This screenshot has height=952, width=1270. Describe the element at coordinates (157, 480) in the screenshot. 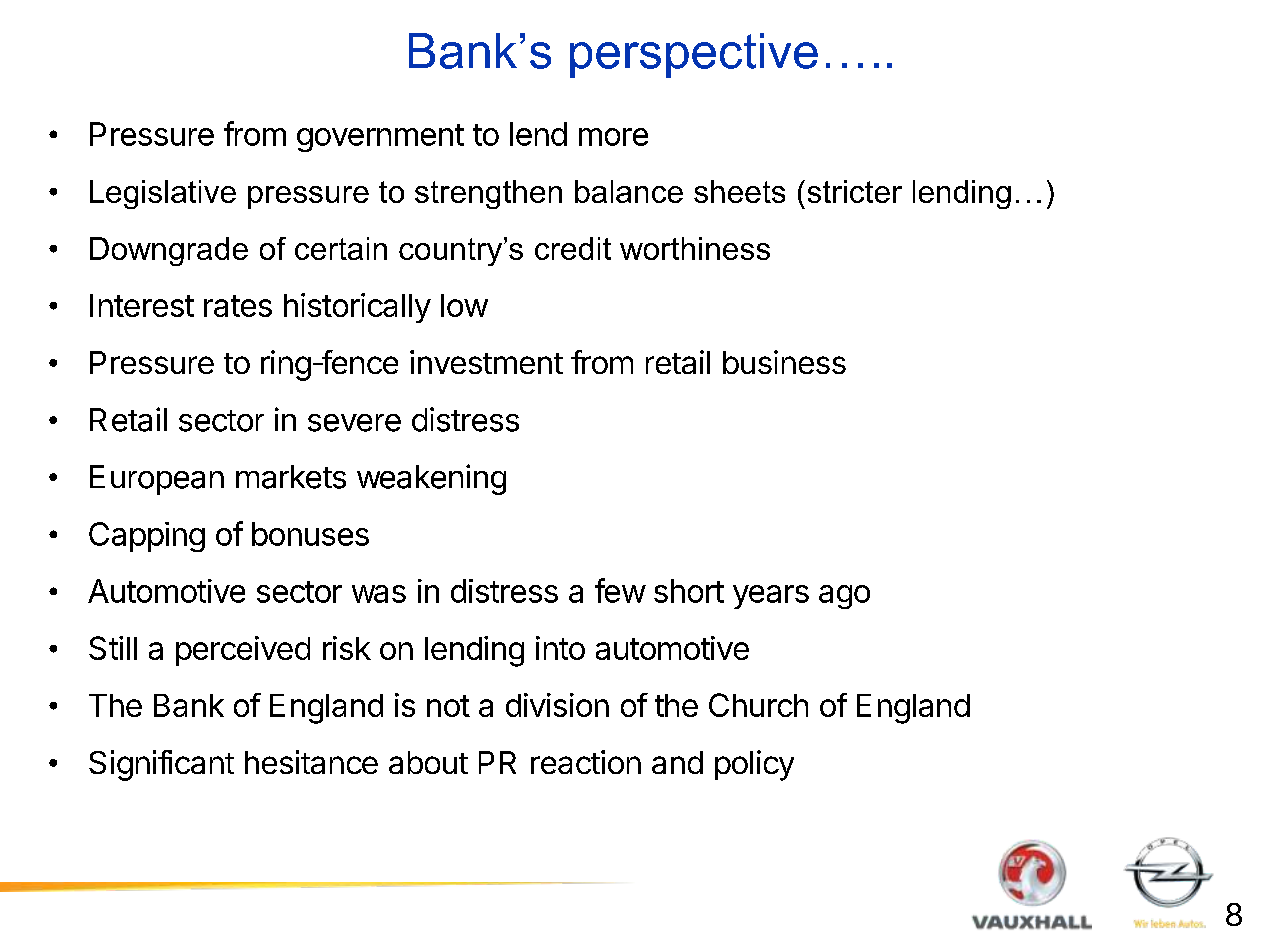

I see `European` at that location.
